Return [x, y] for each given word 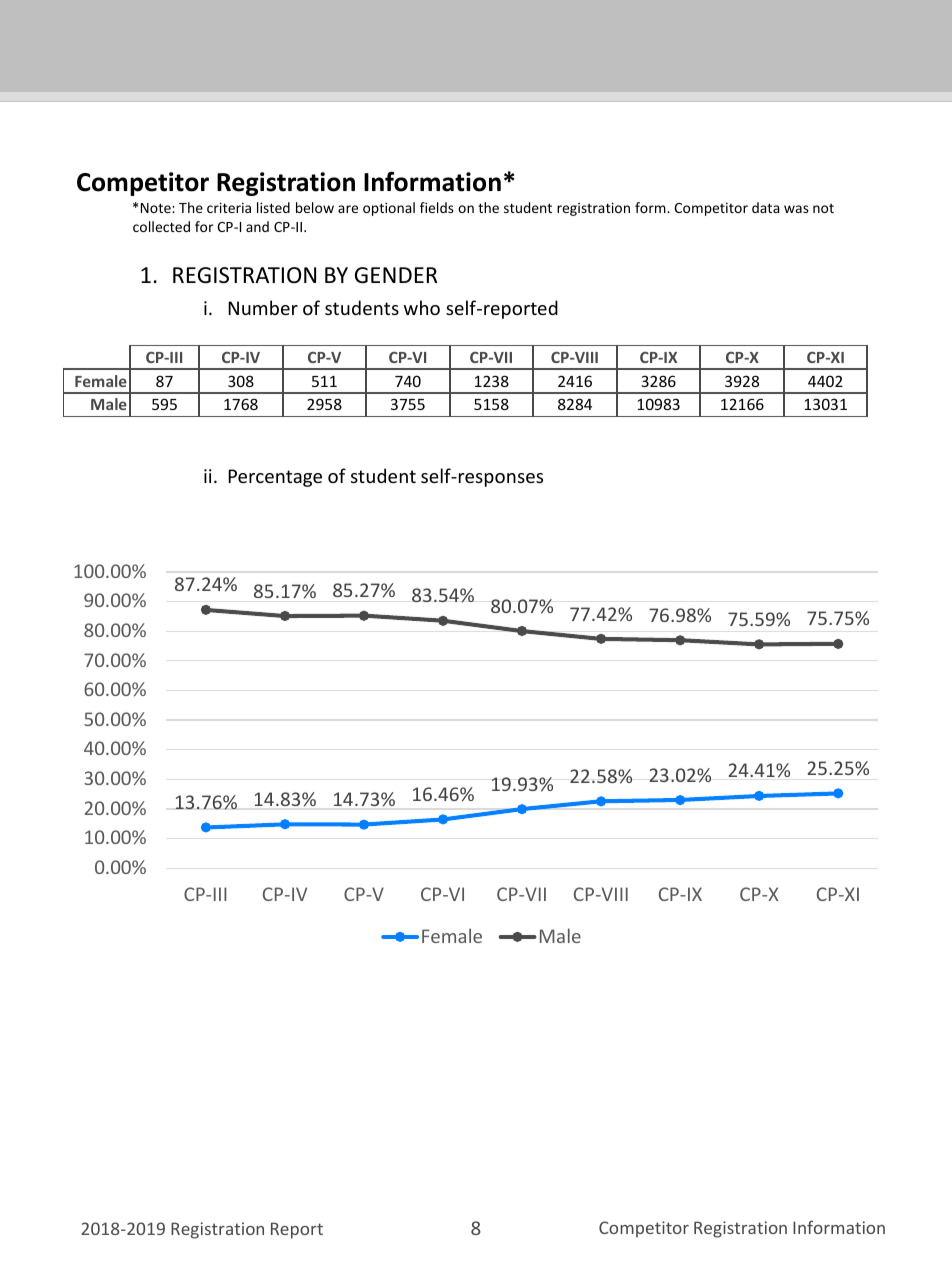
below [315, 207]
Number [263, 307]
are [348, 209]
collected [161, 226]
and [257, 226]
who [422, 307]
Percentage [275, 478]
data [766, 207]
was [796, 209]
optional [389, 209]
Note [157, 208]
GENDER [396, 275]
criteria [229, 207]
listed [273, 207]
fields [437, 207]
